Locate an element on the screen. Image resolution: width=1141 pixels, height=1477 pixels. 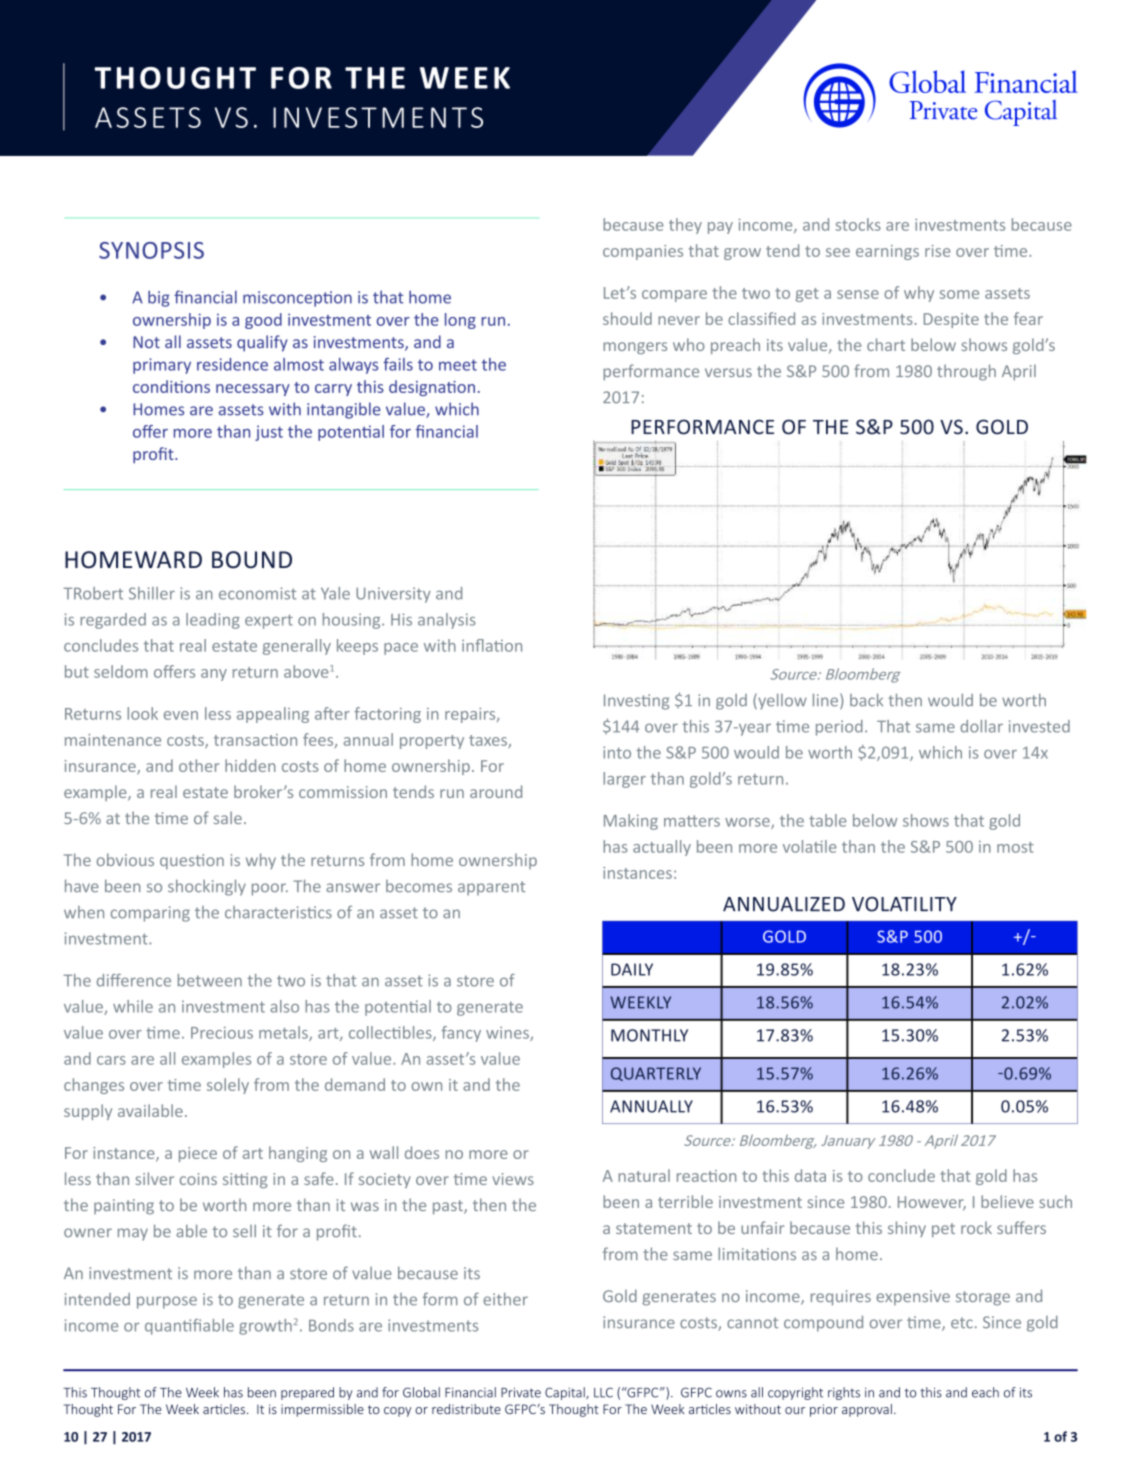
volatile is located at coordinates (810, 846).
